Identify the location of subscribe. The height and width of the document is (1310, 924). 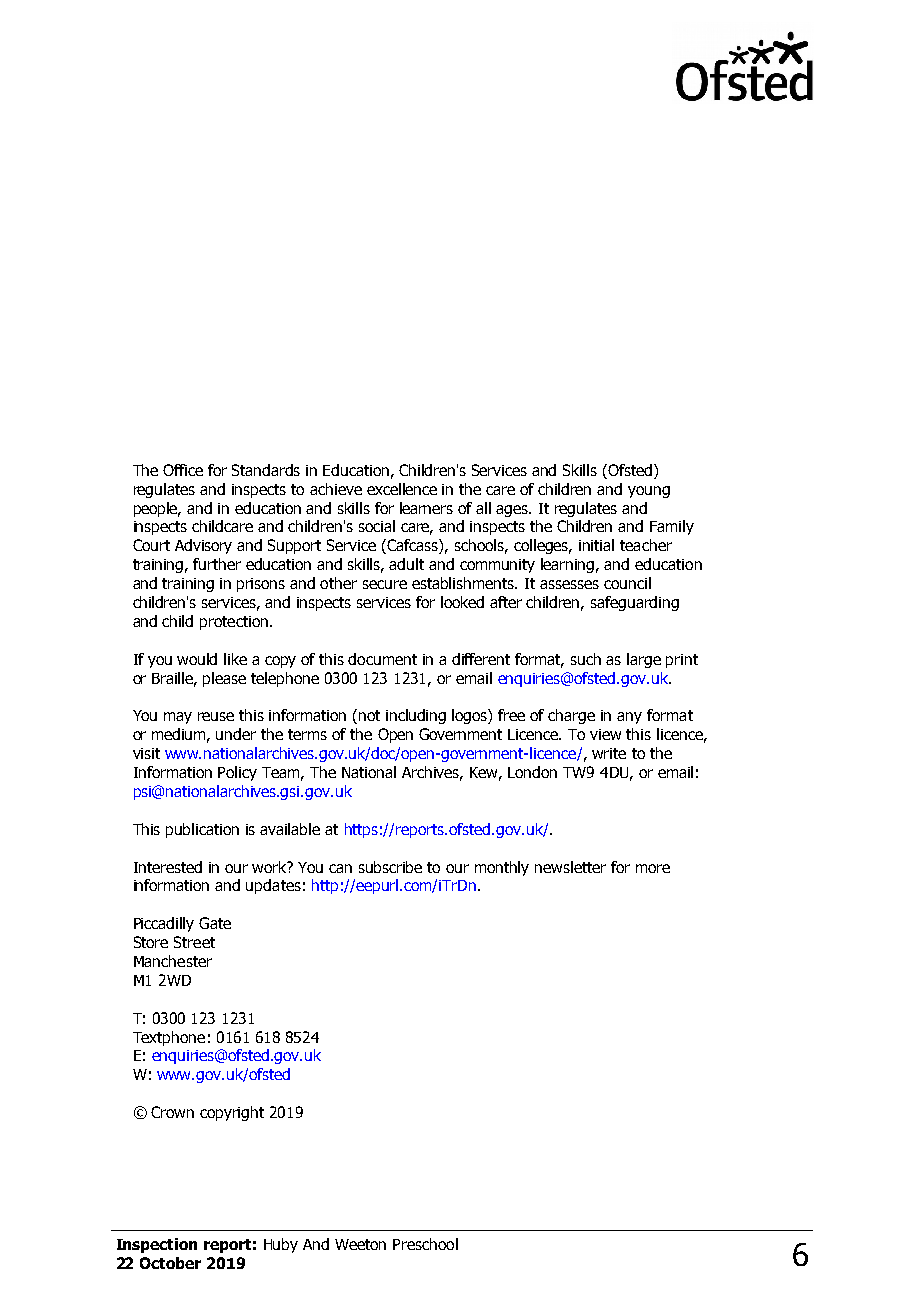
(390, 867).
